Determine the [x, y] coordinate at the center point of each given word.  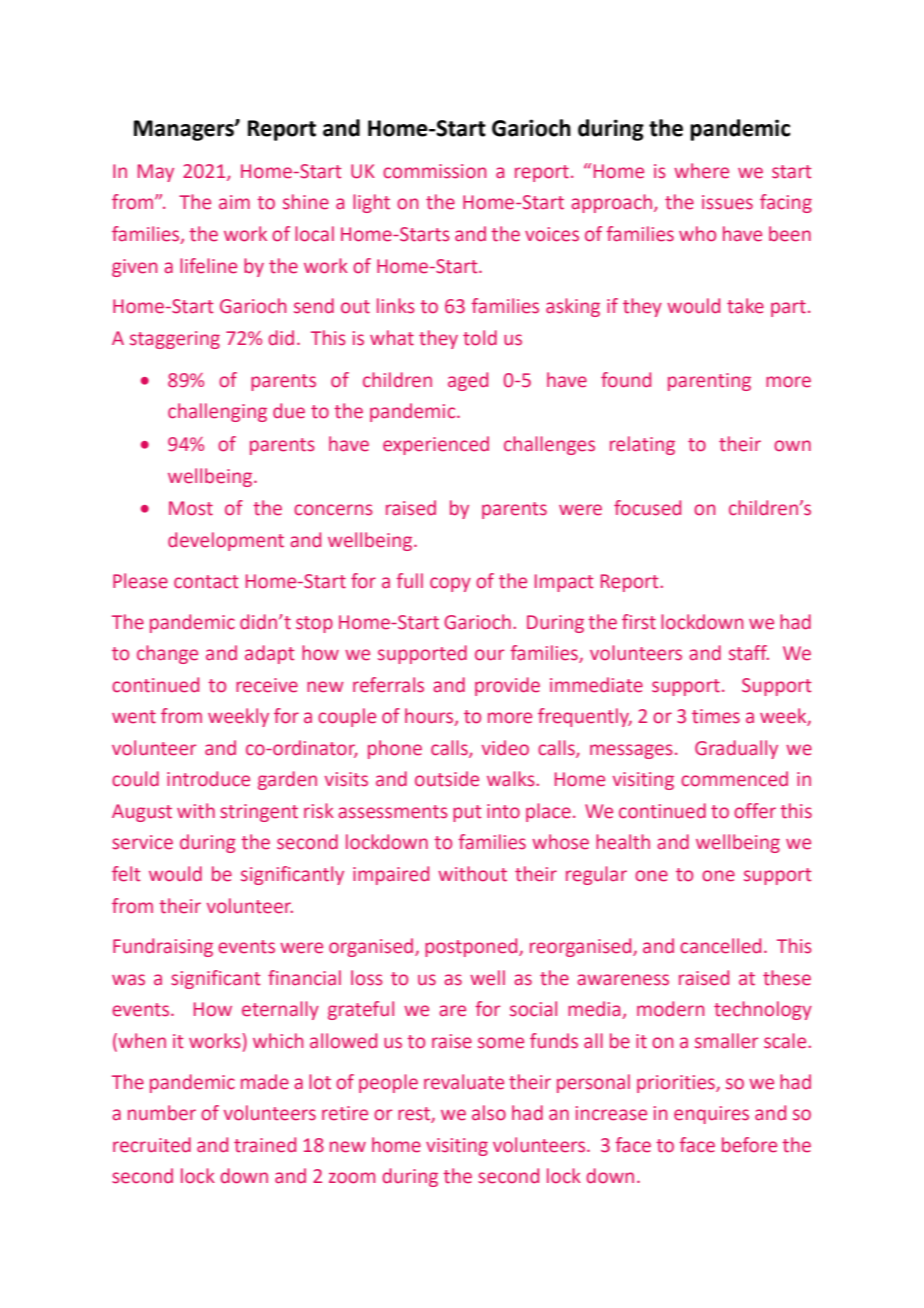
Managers [185, 130]
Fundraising [163, 947]
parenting [709, 382]
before [749, 1145]
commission [434, 171]
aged [468, 381]
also [489, 1113]
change [167, 654]
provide [507, 686]
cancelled [720, 946]
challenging [217, 412]
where [701, 171]
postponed [472, 947]
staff [749, 653]
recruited [152, 1145]
